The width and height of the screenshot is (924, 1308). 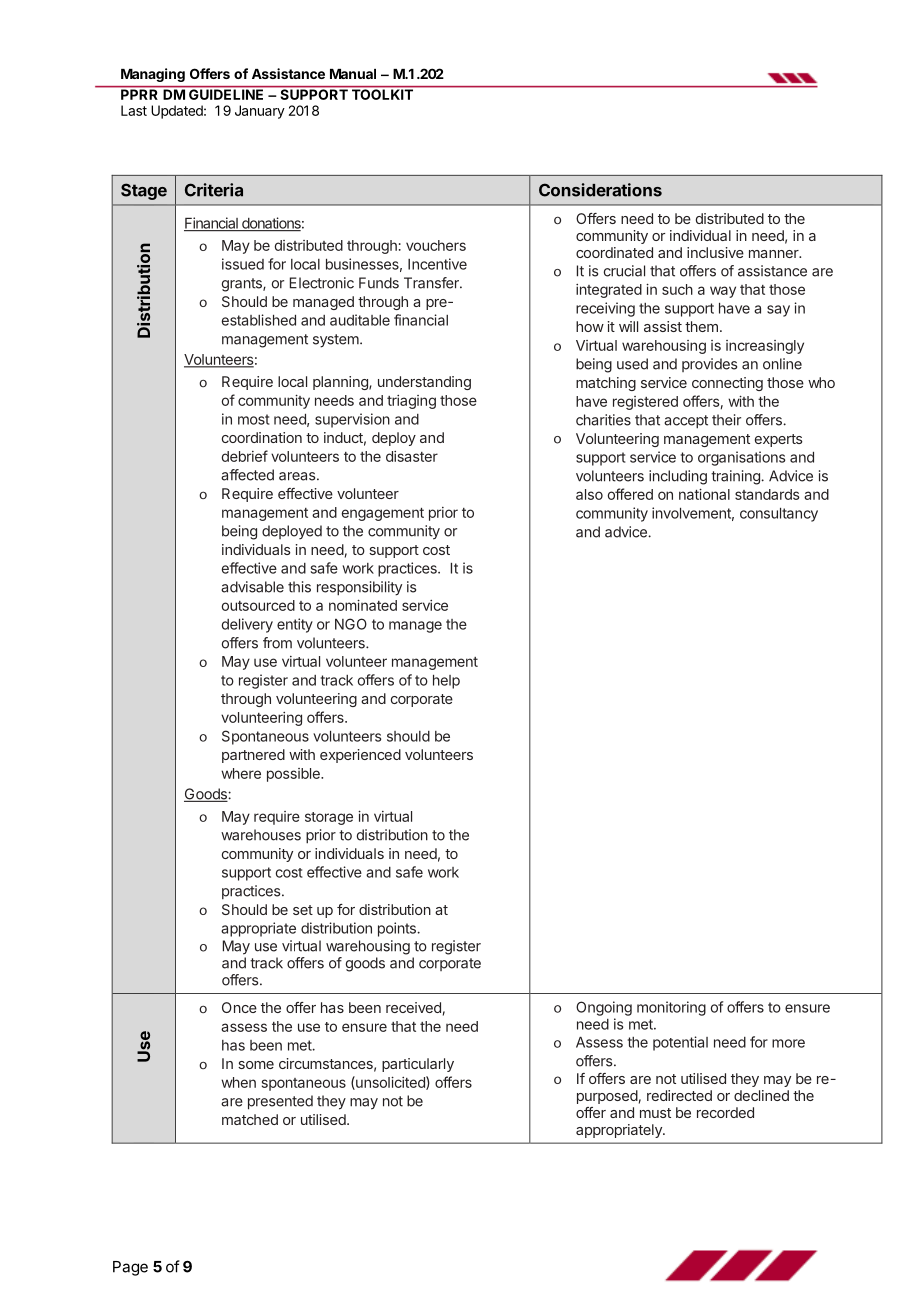 I want to click on GUIDELINE, so click(x=226, y=93).
